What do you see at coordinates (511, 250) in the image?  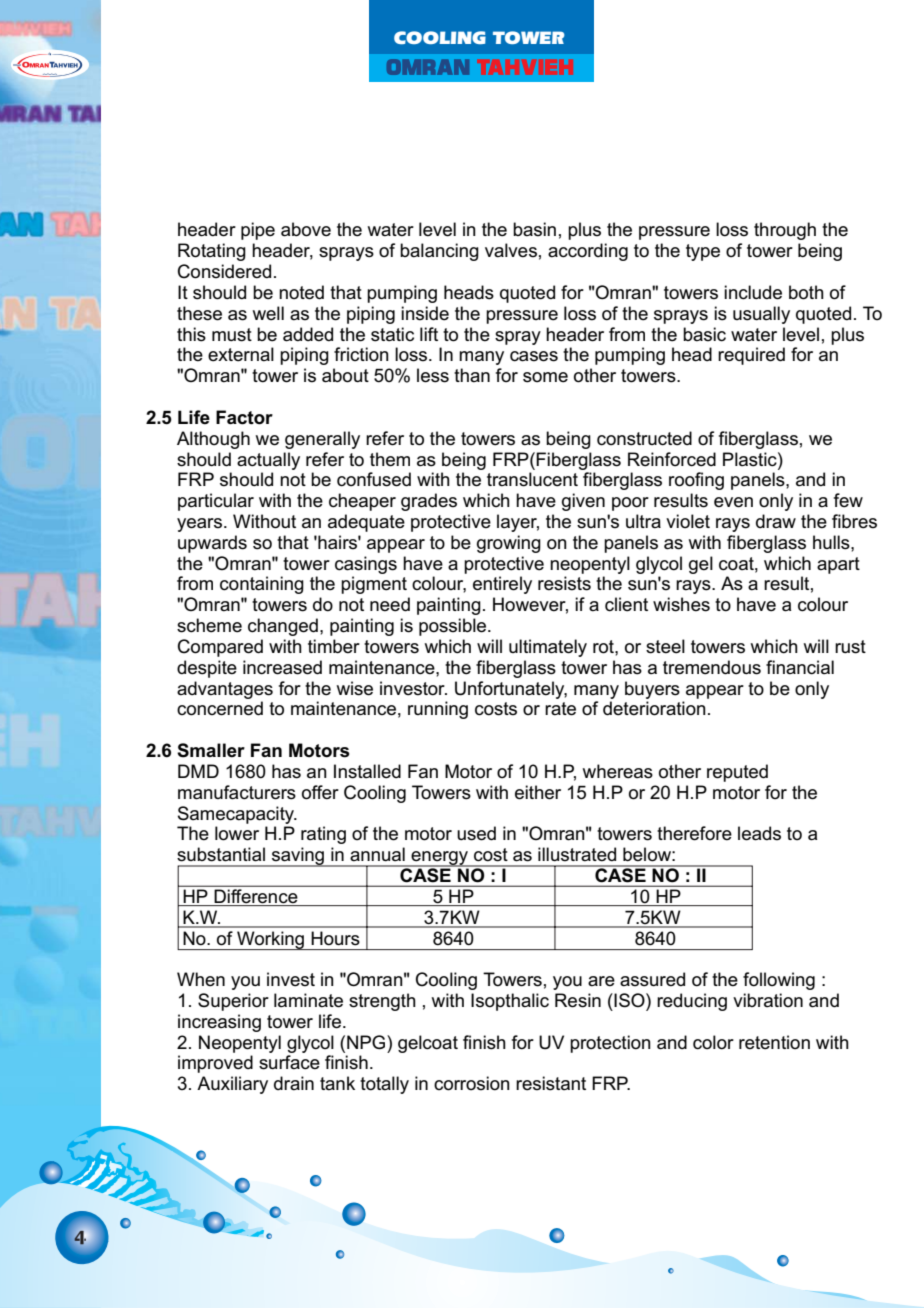 I see `valves` at bounding box center [511, 250].
